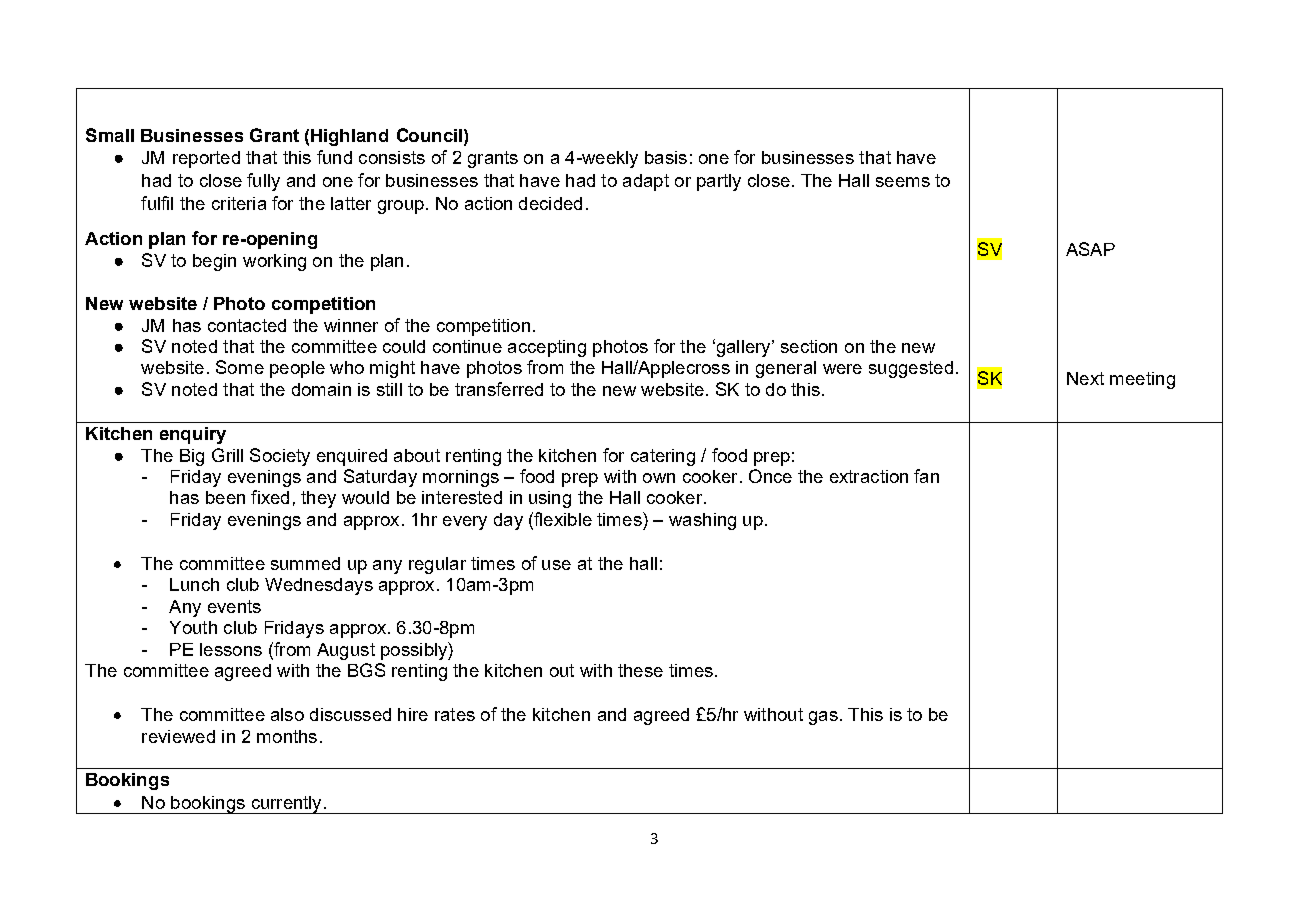 This document has width=1308, height=924. What do you see at coordinates (666, 157) in the document?
I see `basis` at bounding box center [666, 157].
